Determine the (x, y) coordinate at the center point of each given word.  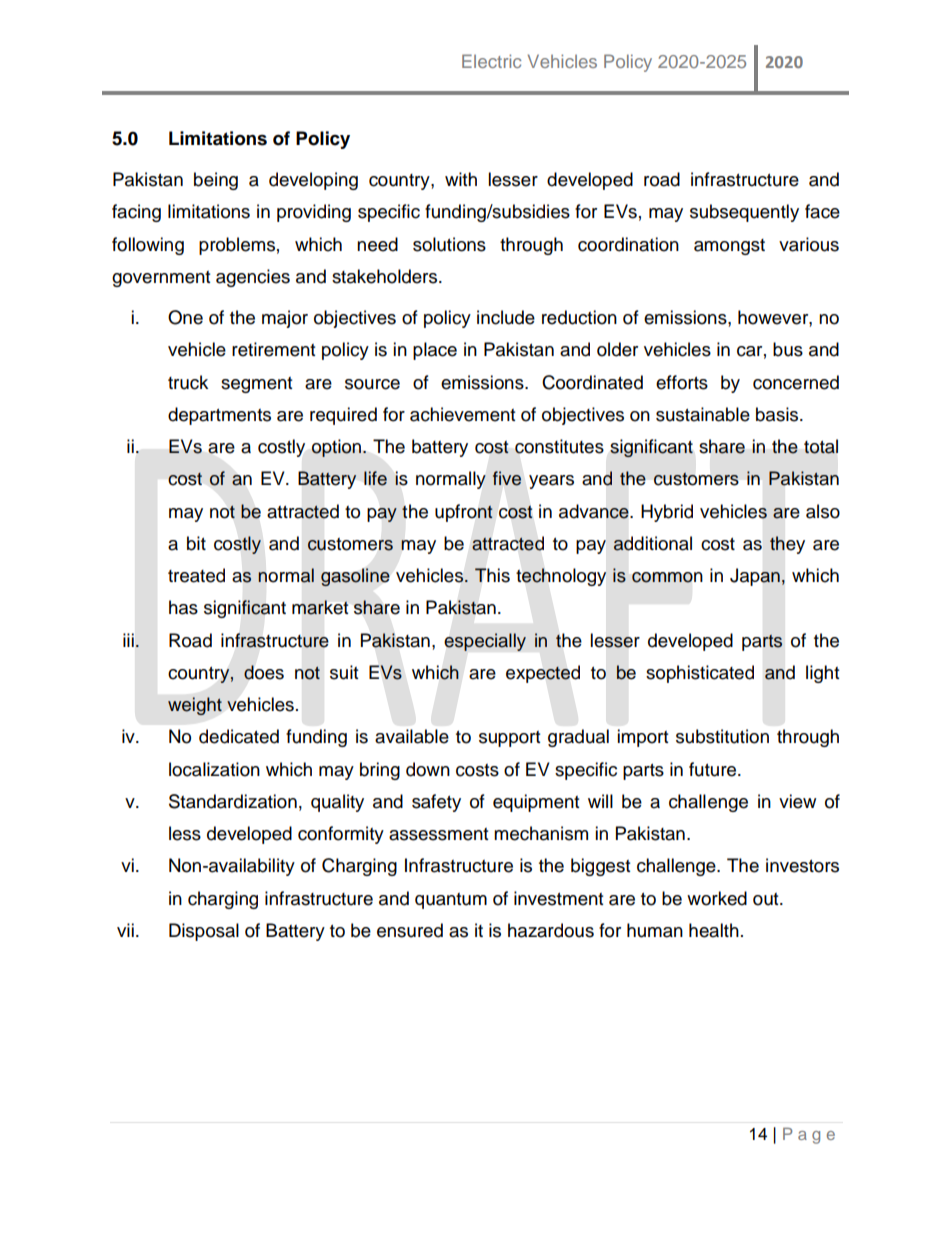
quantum (451, 901)
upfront (464, 513)
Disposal (204, 932)
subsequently (744, 213)
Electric (491, 61)
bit (196, 543)
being (216, 181)
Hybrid (667, 513)
